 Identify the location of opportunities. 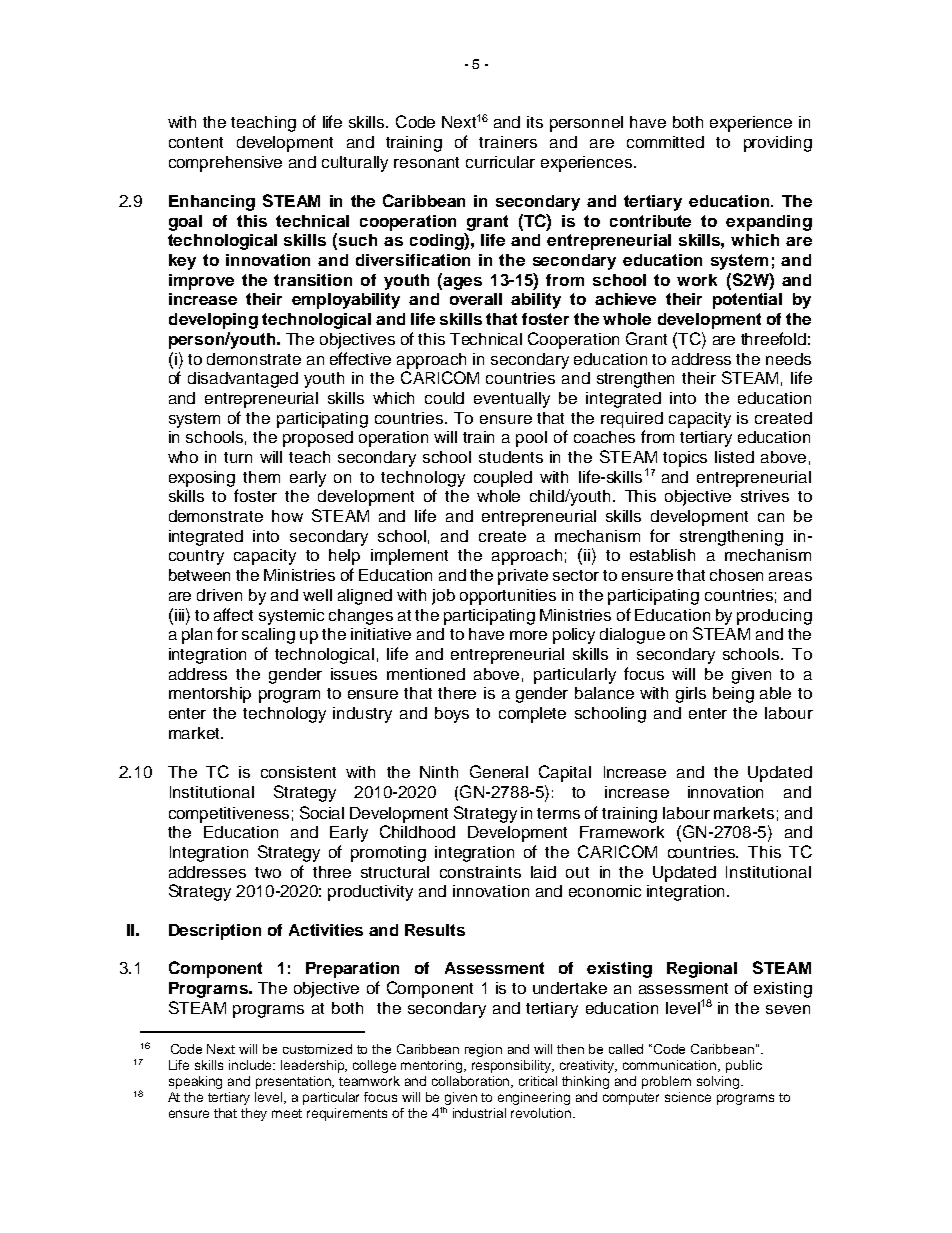
(508, 597).
